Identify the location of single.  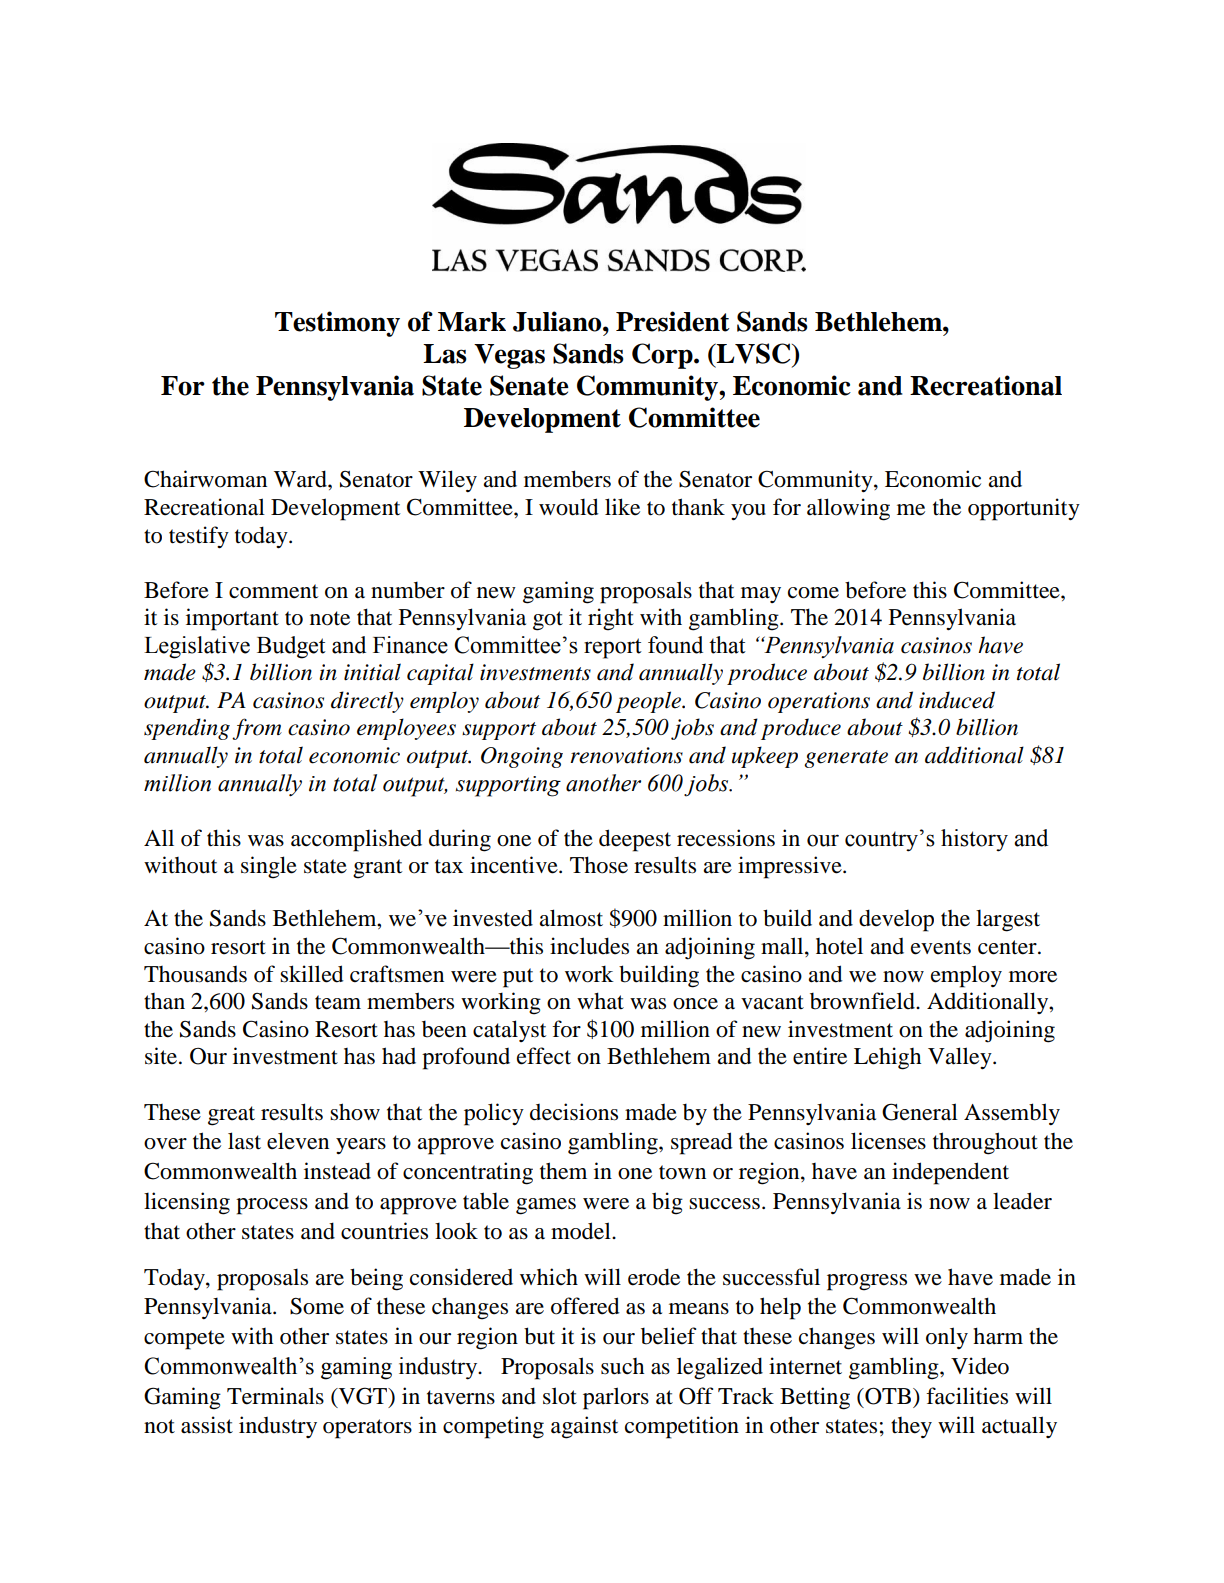
(269, 867).
